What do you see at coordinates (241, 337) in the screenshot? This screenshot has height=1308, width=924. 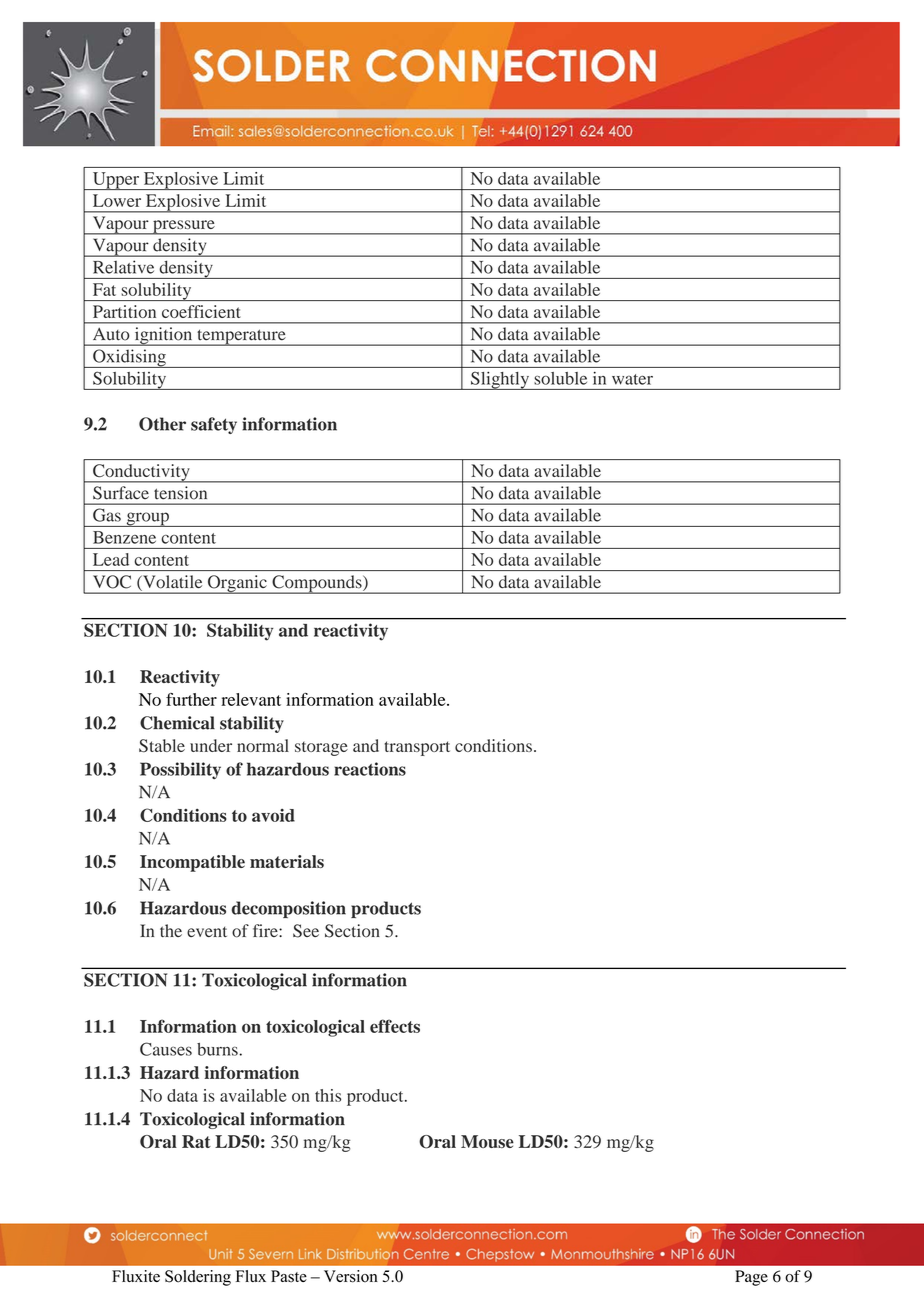 I see `temperature` at bounding box center [241, 337].
